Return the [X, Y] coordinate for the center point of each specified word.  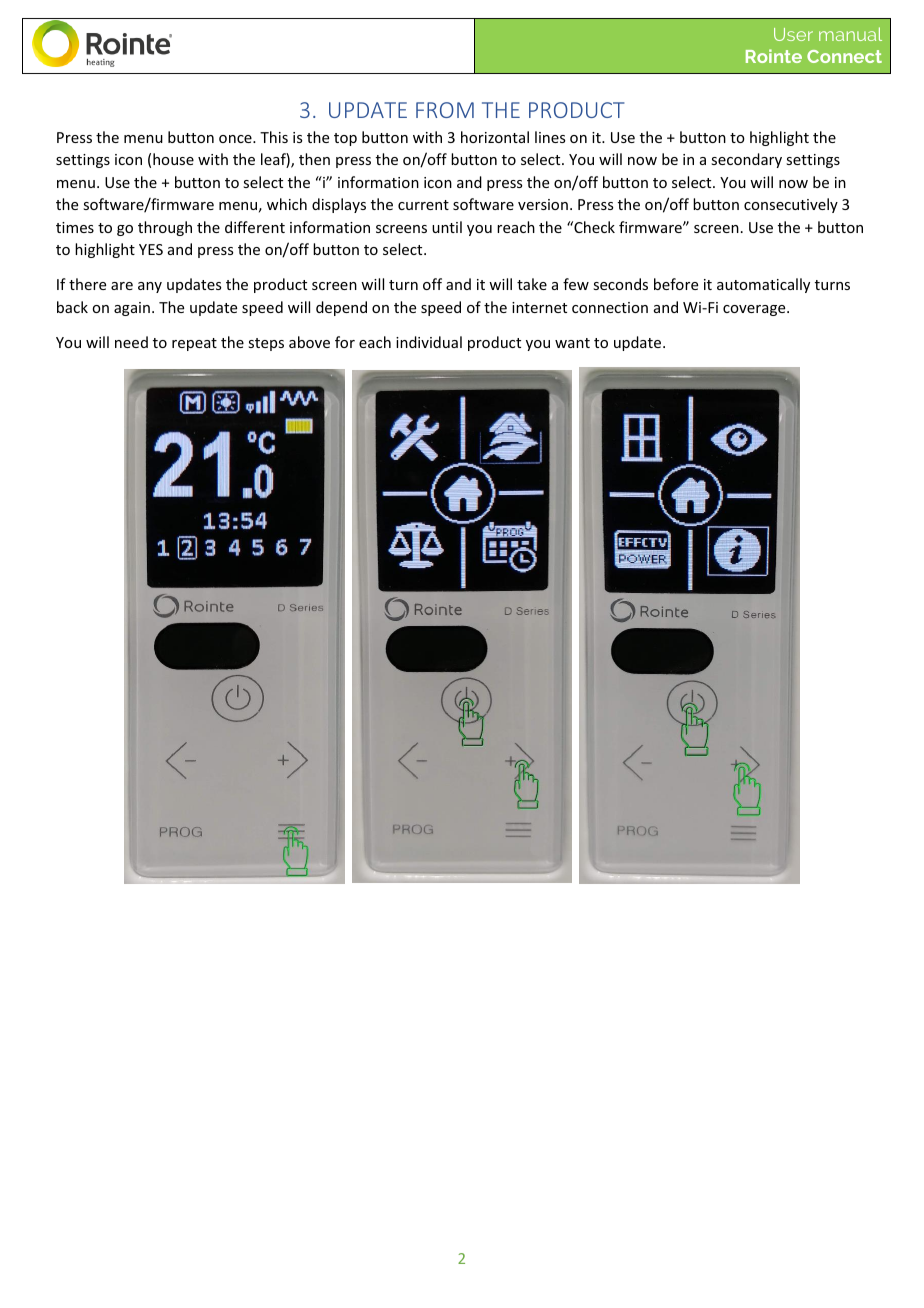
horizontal [495, 137]
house [173, 159]
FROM [445, 110]
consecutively [791, 205]
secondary [746, 160]
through [165, 228]
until [447, 227]
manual [850, 34]
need [131, 342]
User [793, 34]
